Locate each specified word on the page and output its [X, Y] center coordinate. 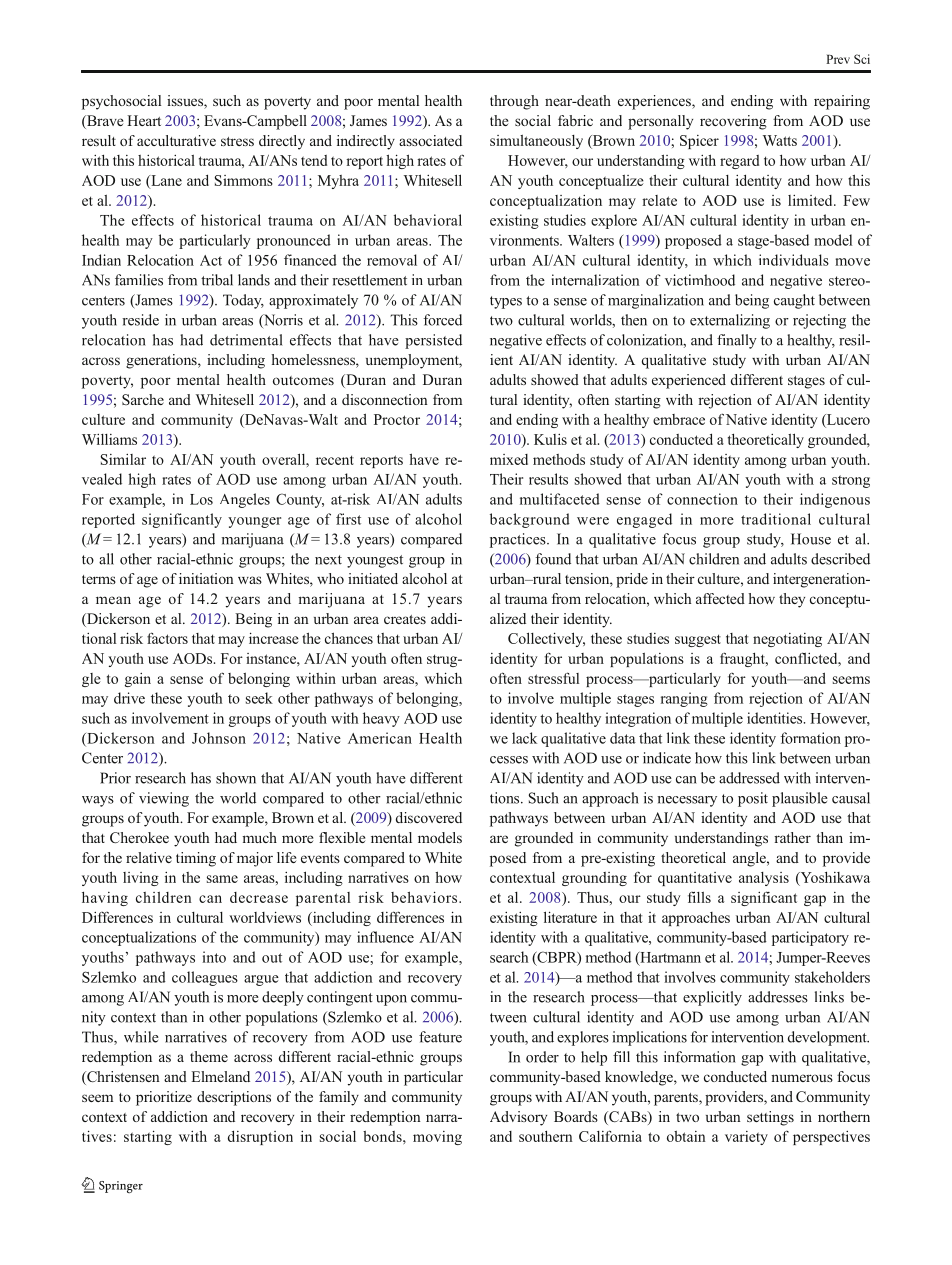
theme [209, 1056]
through [514, 102]
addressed [749, 778]
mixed [509, 459]
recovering [733, 122]
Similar [123, 459]
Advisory [518, 1118]
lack [524, 738]
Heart [144, 120]
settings [770, 1118]
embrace [679, 419]
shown [236, 778]
